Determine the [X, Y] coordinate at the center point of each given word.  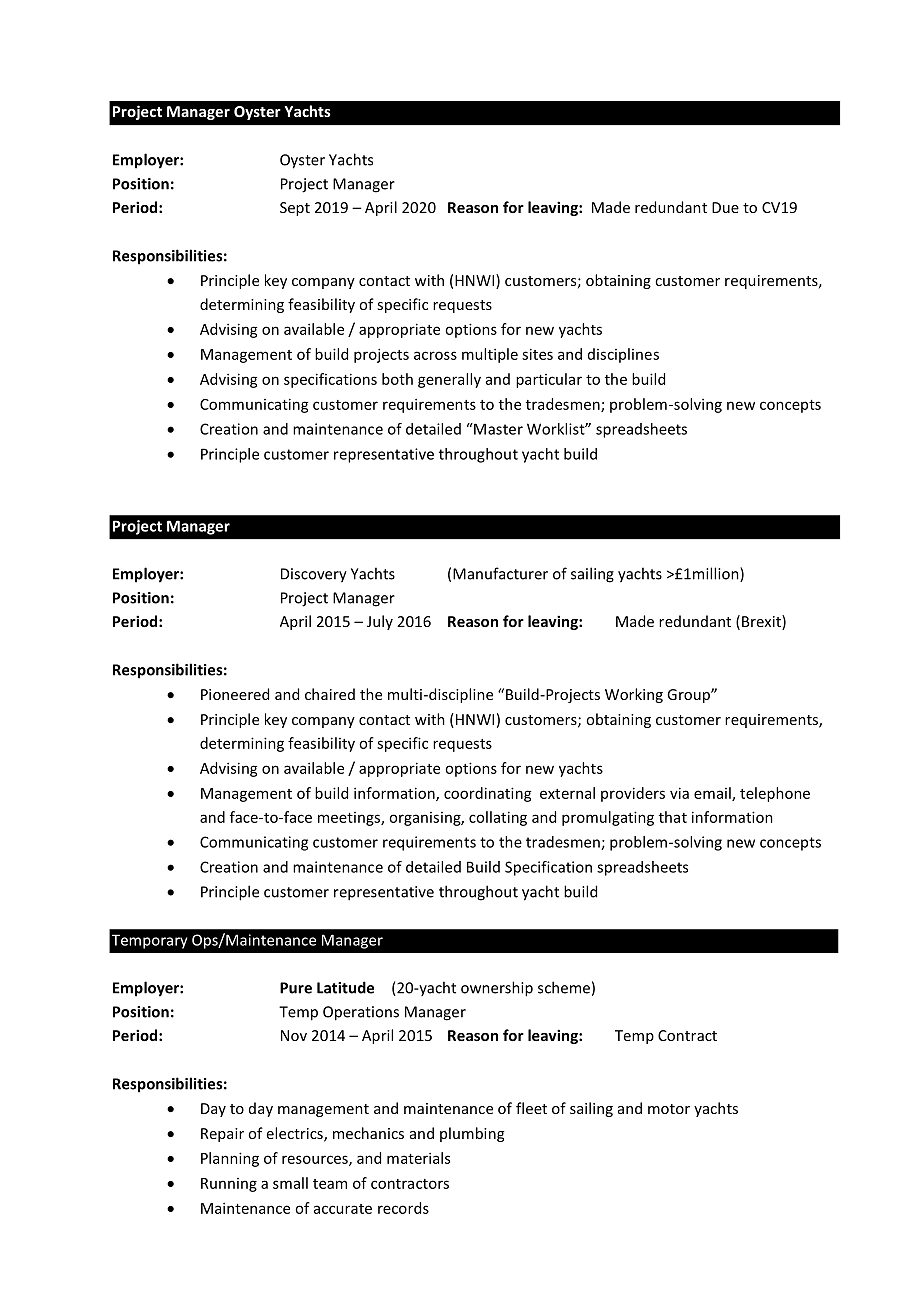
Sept [295, 209]
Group [689, 696]
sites [537, 354]
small [290, 1183]
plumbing [472, 1134]
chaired [330, 694]
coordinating [488, 794]
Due [725, 207]
